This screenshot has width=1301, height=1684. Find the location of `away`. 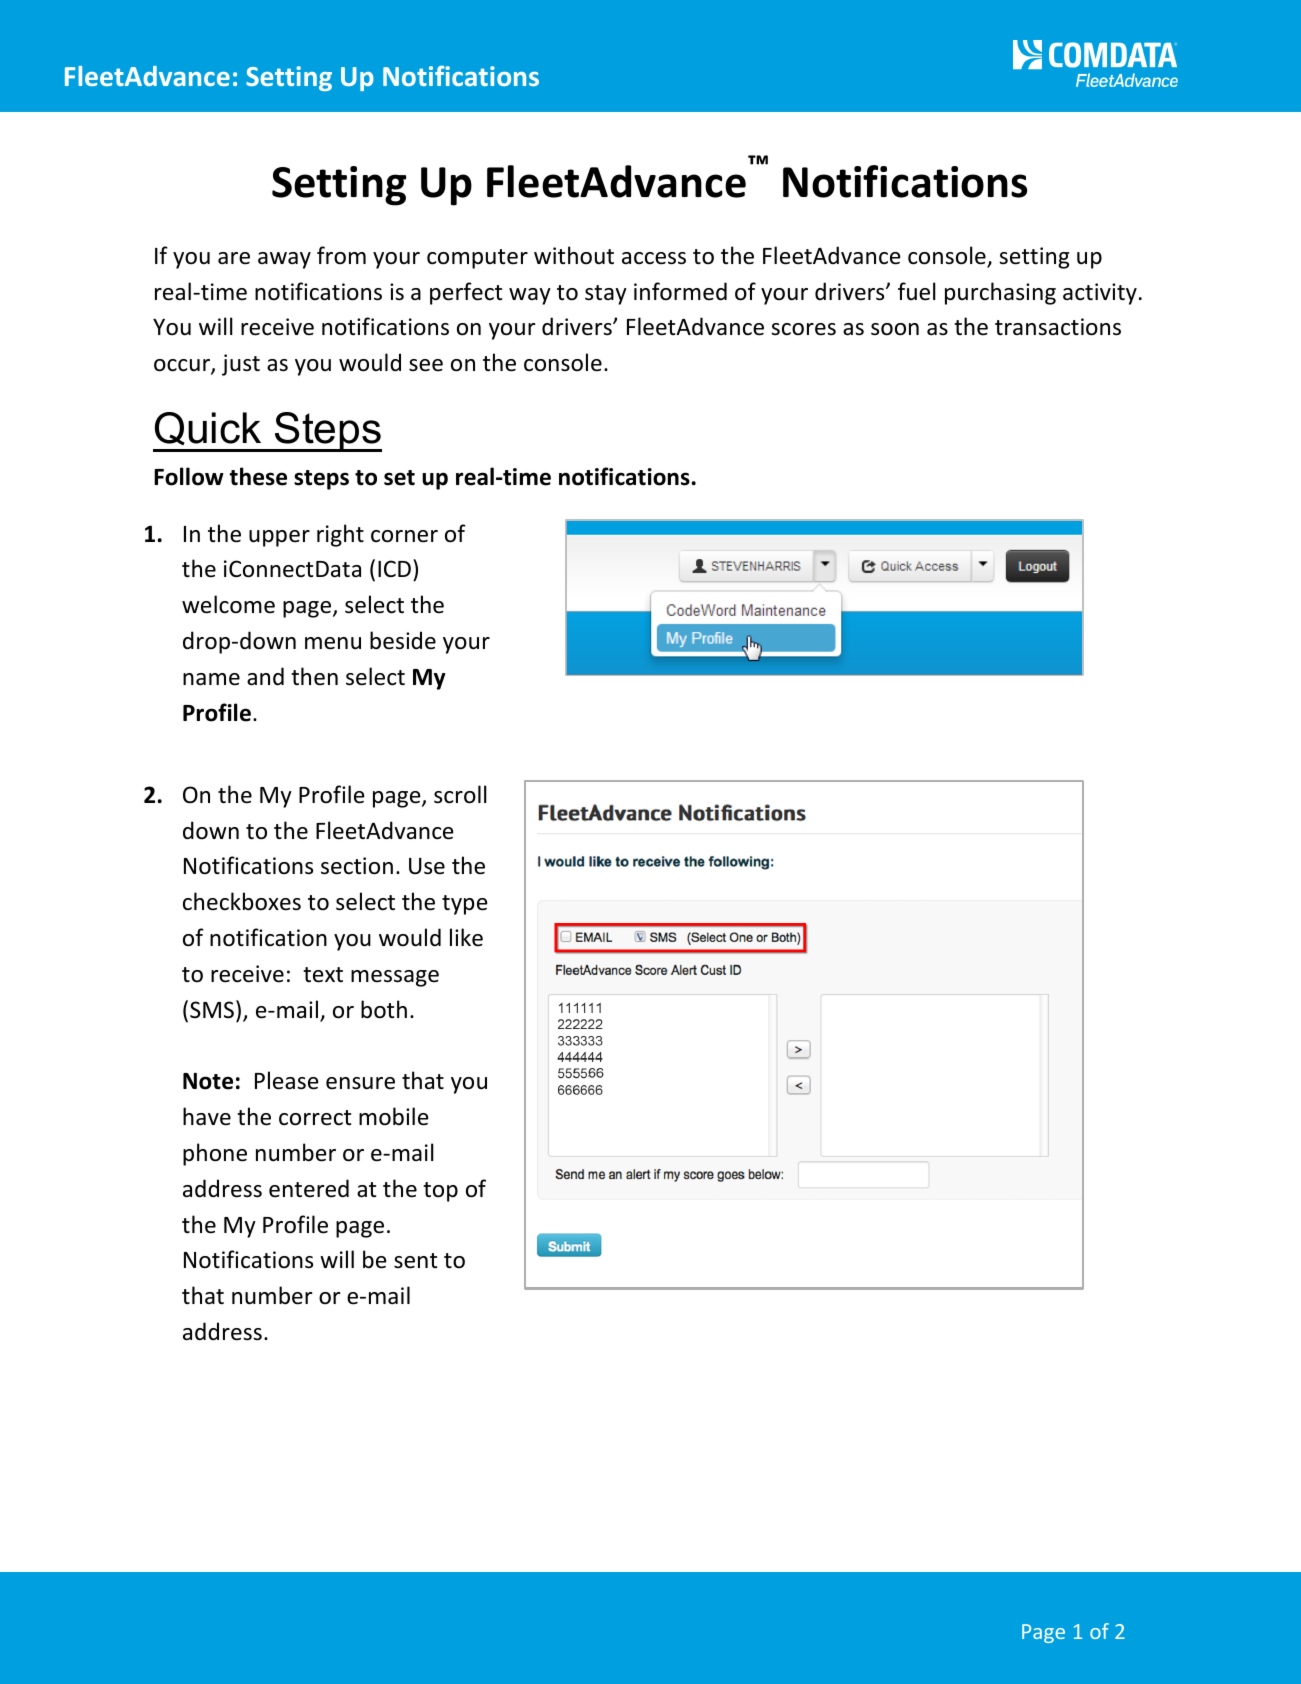

away is located at coordinates (284, 260).
